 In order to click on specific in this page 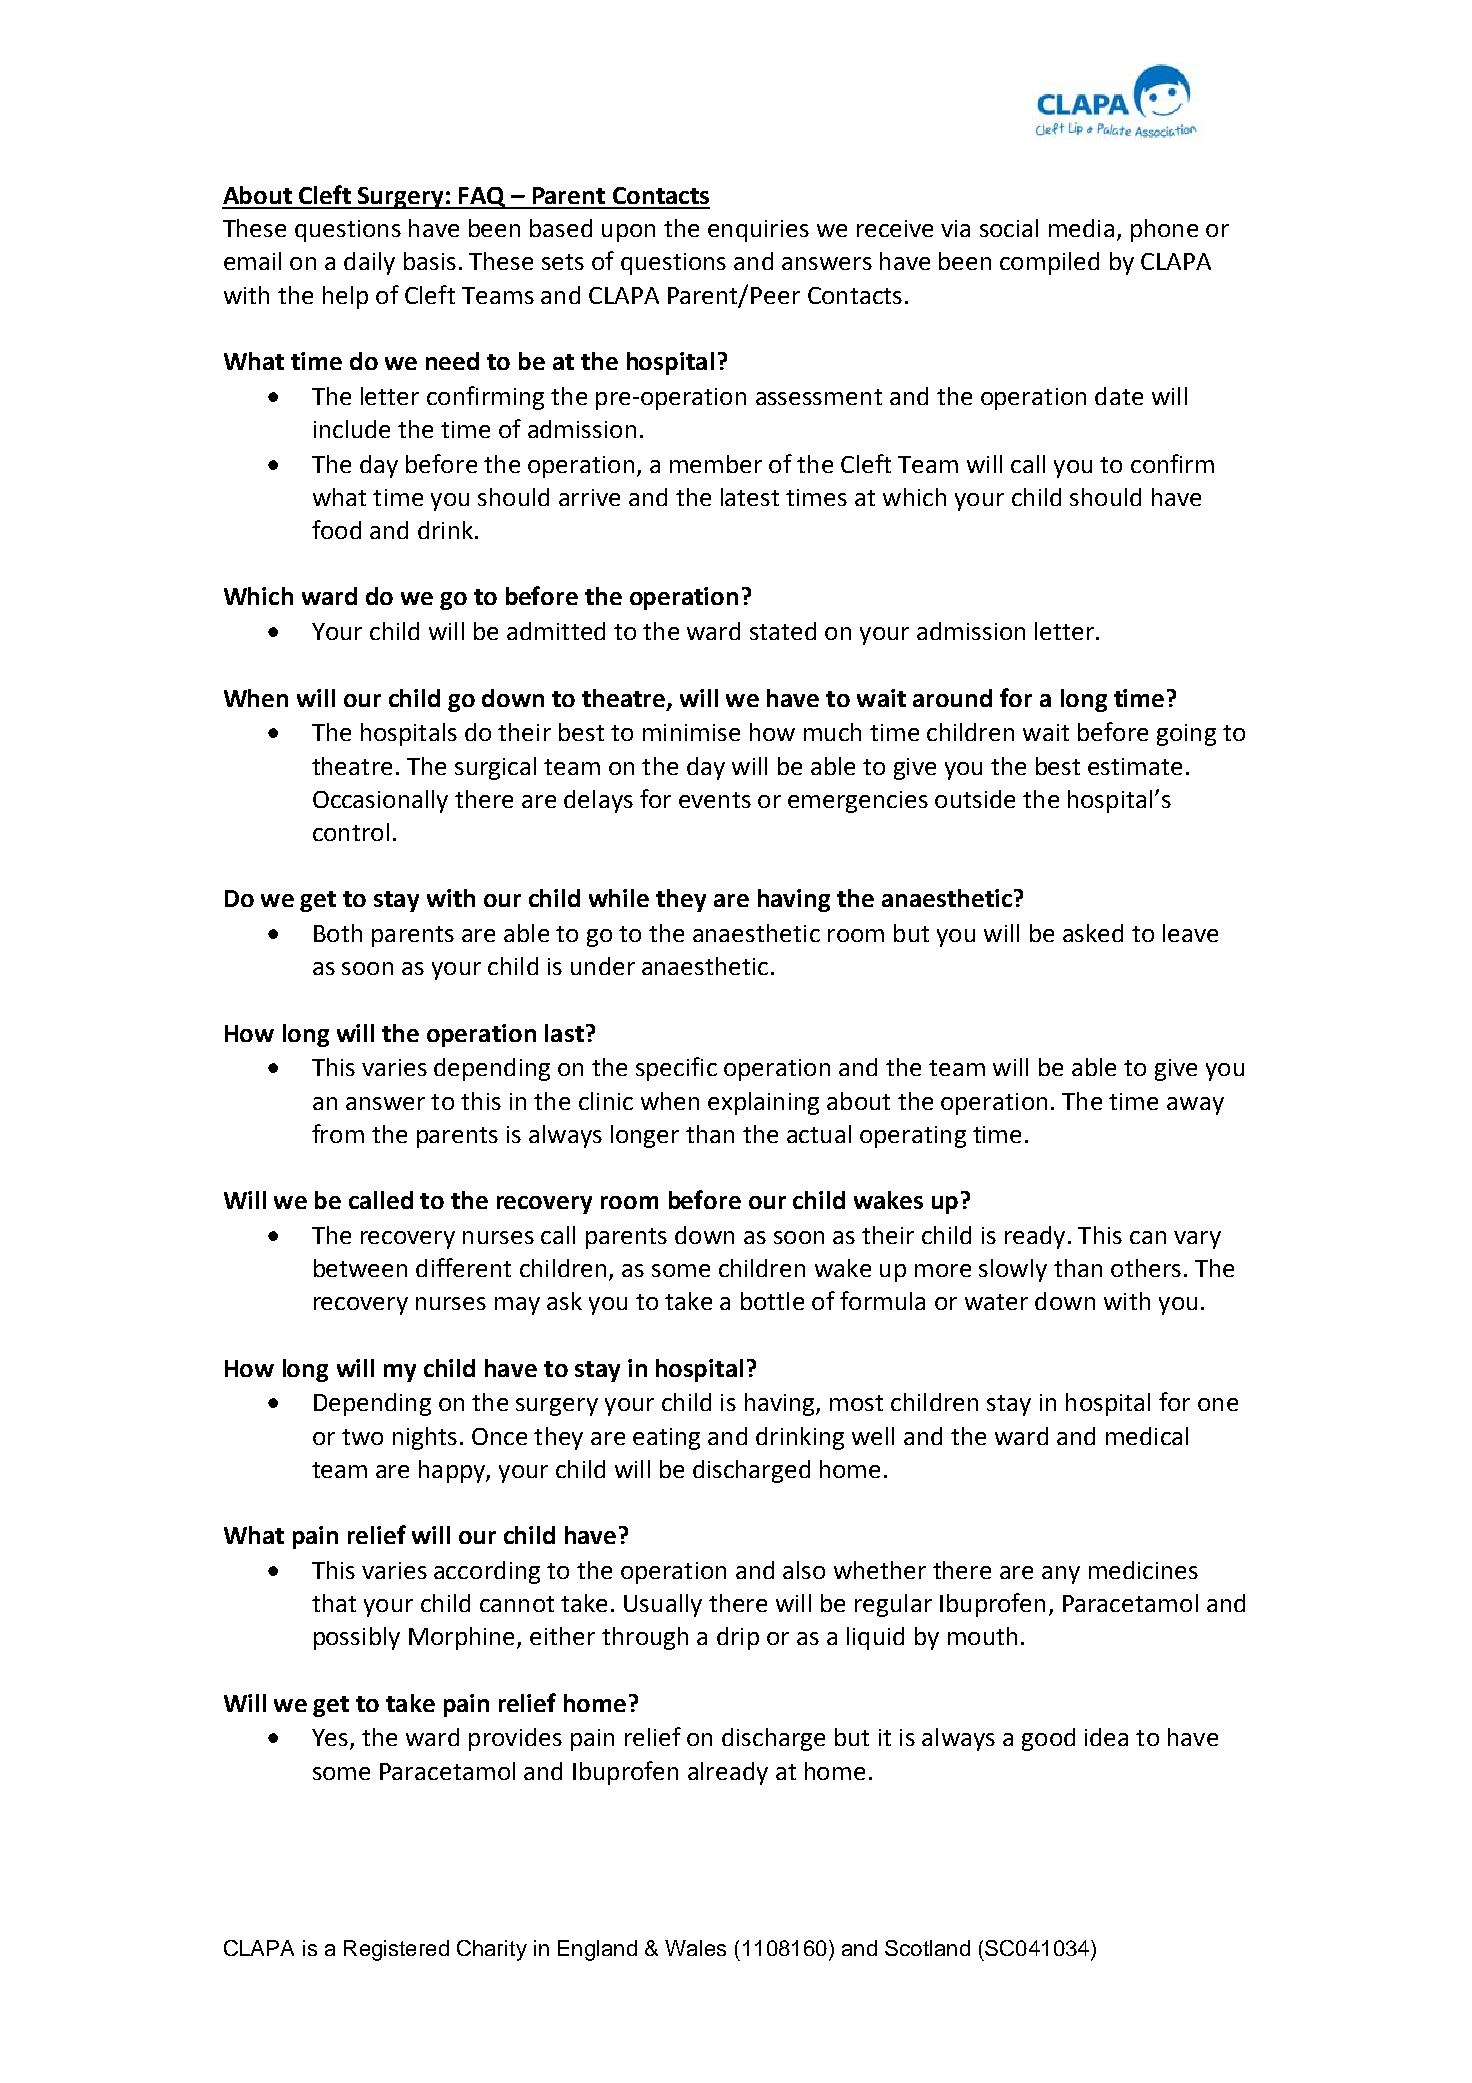, I will do `click(676, 1069)`.
